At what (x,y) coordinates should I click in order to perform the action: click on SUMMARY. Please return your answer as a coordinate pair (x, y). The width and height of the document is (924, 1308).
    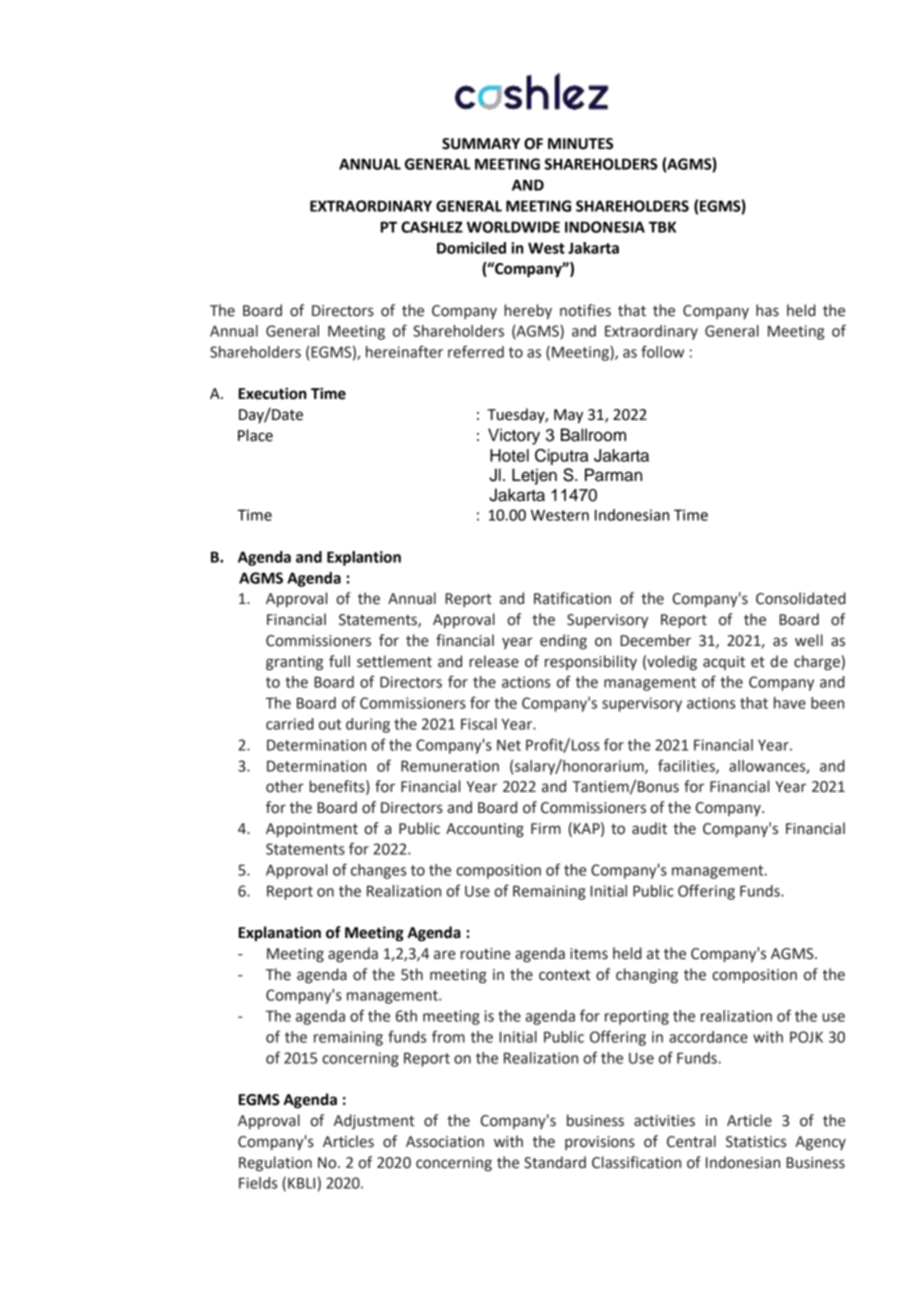
    Looking at the image, I should click on (481, 144).
